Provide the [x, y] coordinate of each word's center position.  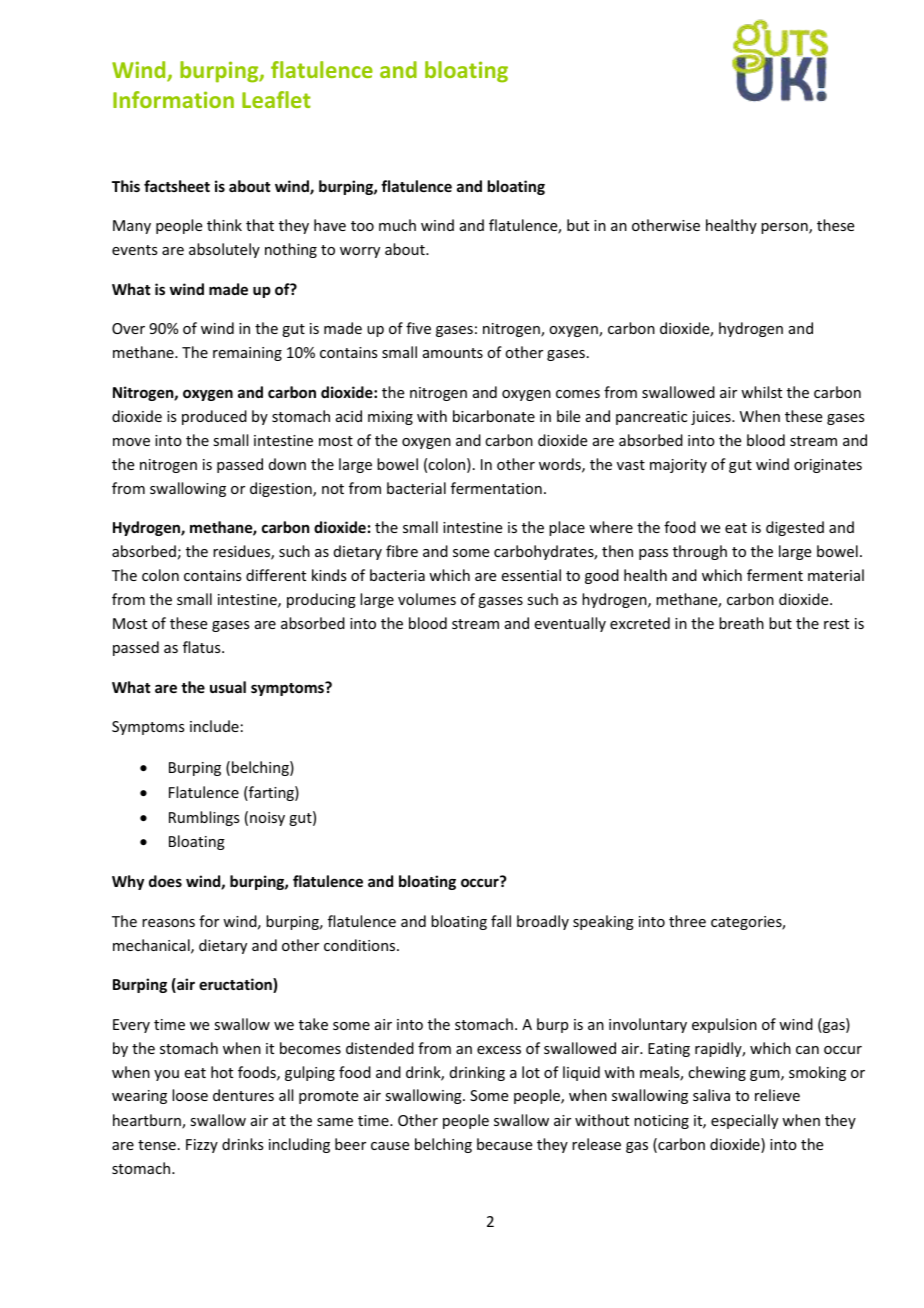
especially [744, 1121]
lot [531, 1072]
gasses [500, 602]
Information [173, 99]
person [785, 228]
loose [190, 1095]
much [397, 225]
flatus [203, 647]
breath [741, 623]
